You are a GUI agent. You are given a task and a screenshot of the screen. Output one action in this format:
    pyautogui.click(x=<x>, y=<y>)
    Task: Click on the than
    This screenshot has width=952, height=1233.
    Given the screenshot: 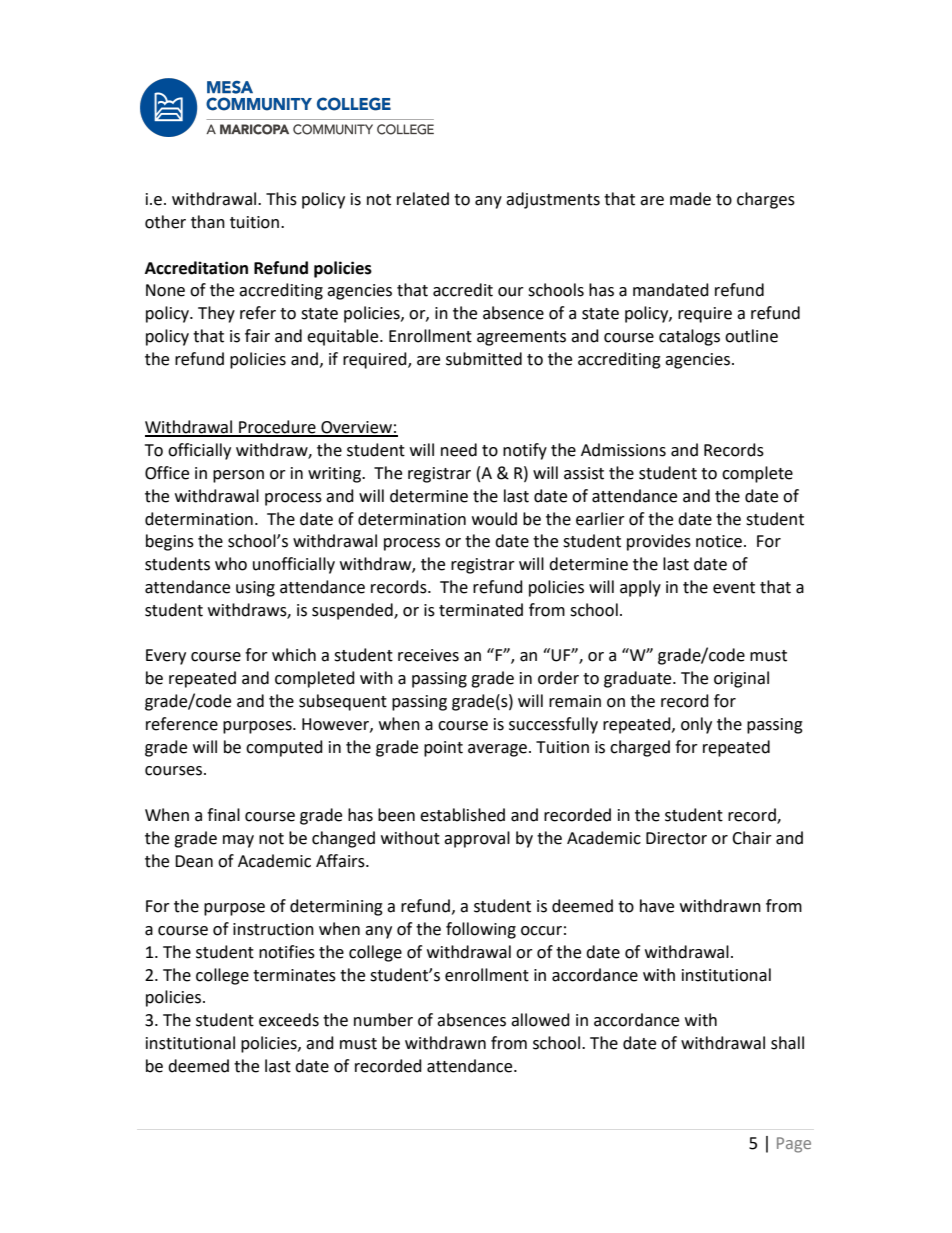 What is the action you would take?
    pyautogui.click(x=208, y=222)
